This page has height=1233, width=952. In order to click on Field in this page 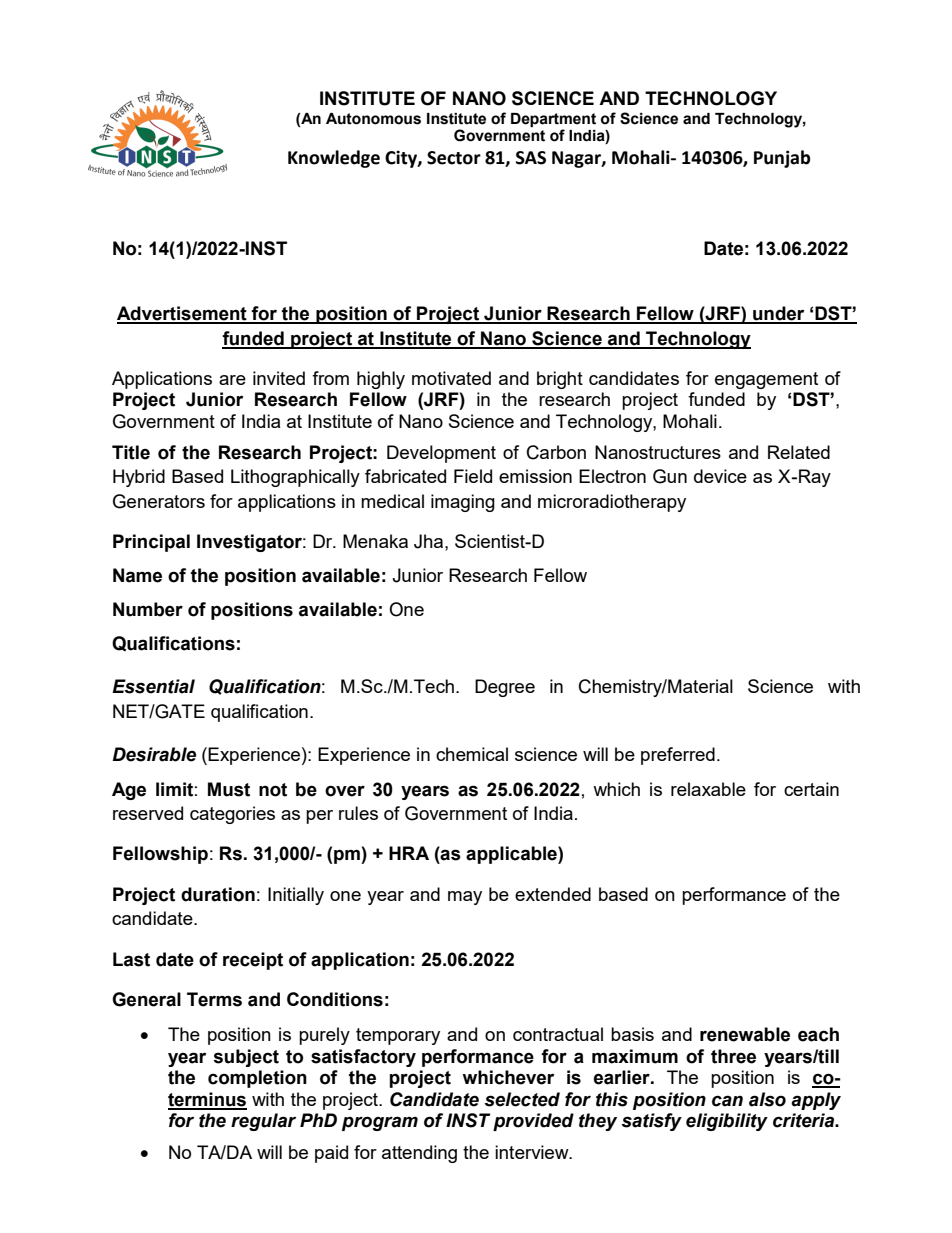, I will do `click(473, 476)`.
